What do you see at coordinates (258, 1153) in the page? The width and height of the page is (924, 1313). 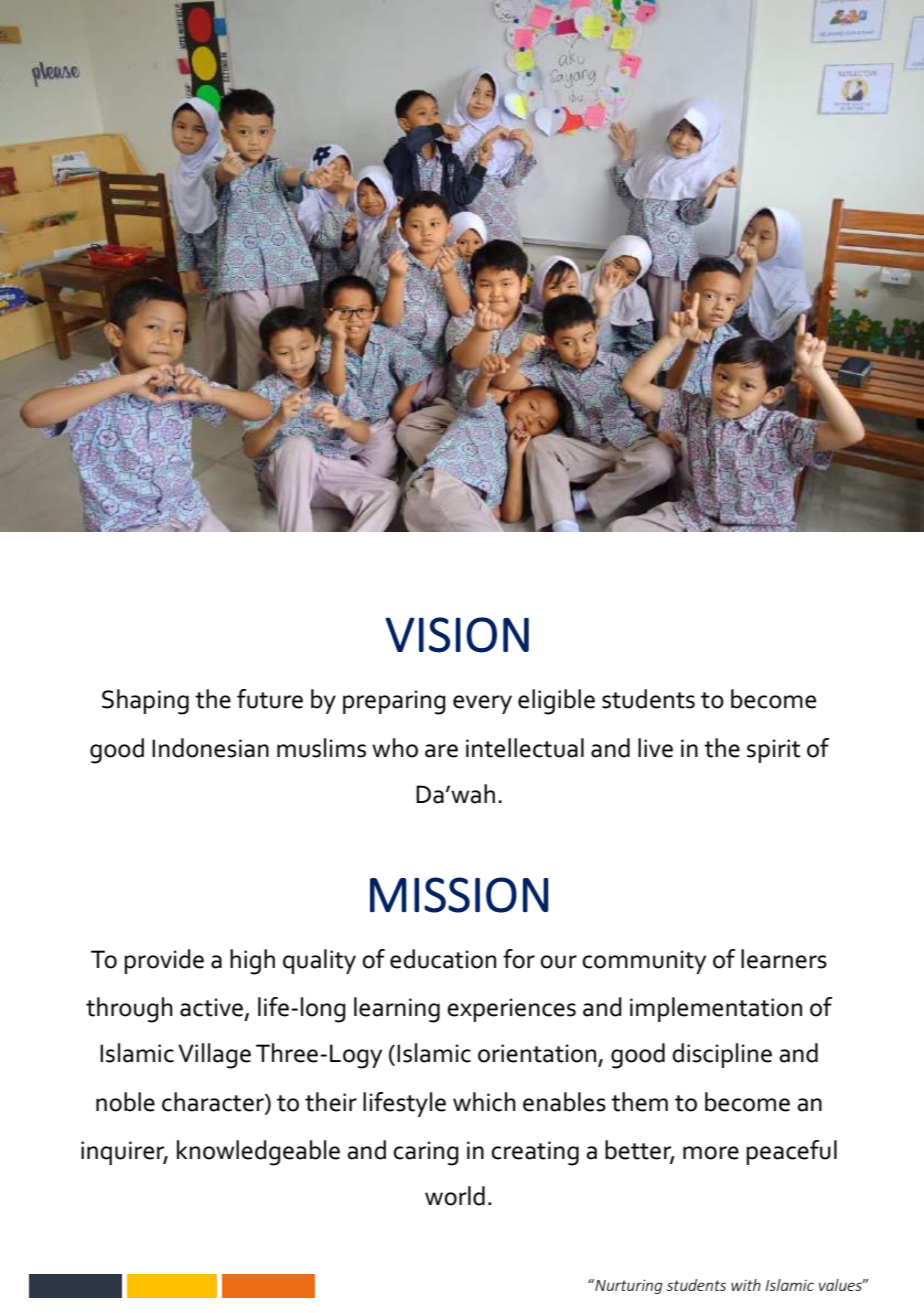 I see `knowledgeable` at bounding box center [258, 1153].
